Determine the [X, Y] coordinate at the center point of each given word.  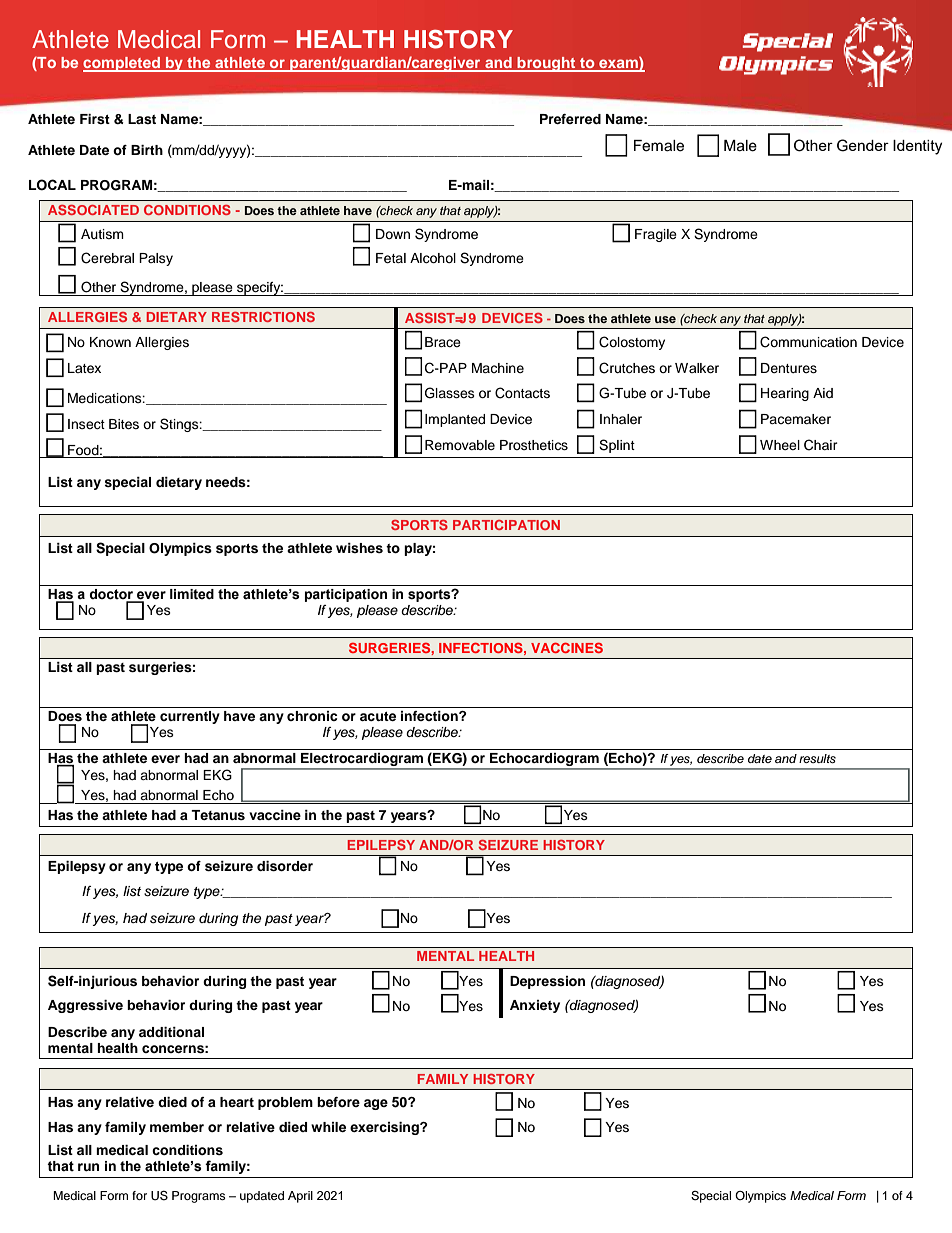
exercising [385, 1128]
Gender [863, 145]
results [817, 758]
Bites [124, 424]
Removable [460, 445]
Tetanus [218, 815]
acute [378, 716]
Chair [821, 445]
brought [546, 64]
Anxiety [535, 1006]
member [177, 1127]
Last [142, 119]
